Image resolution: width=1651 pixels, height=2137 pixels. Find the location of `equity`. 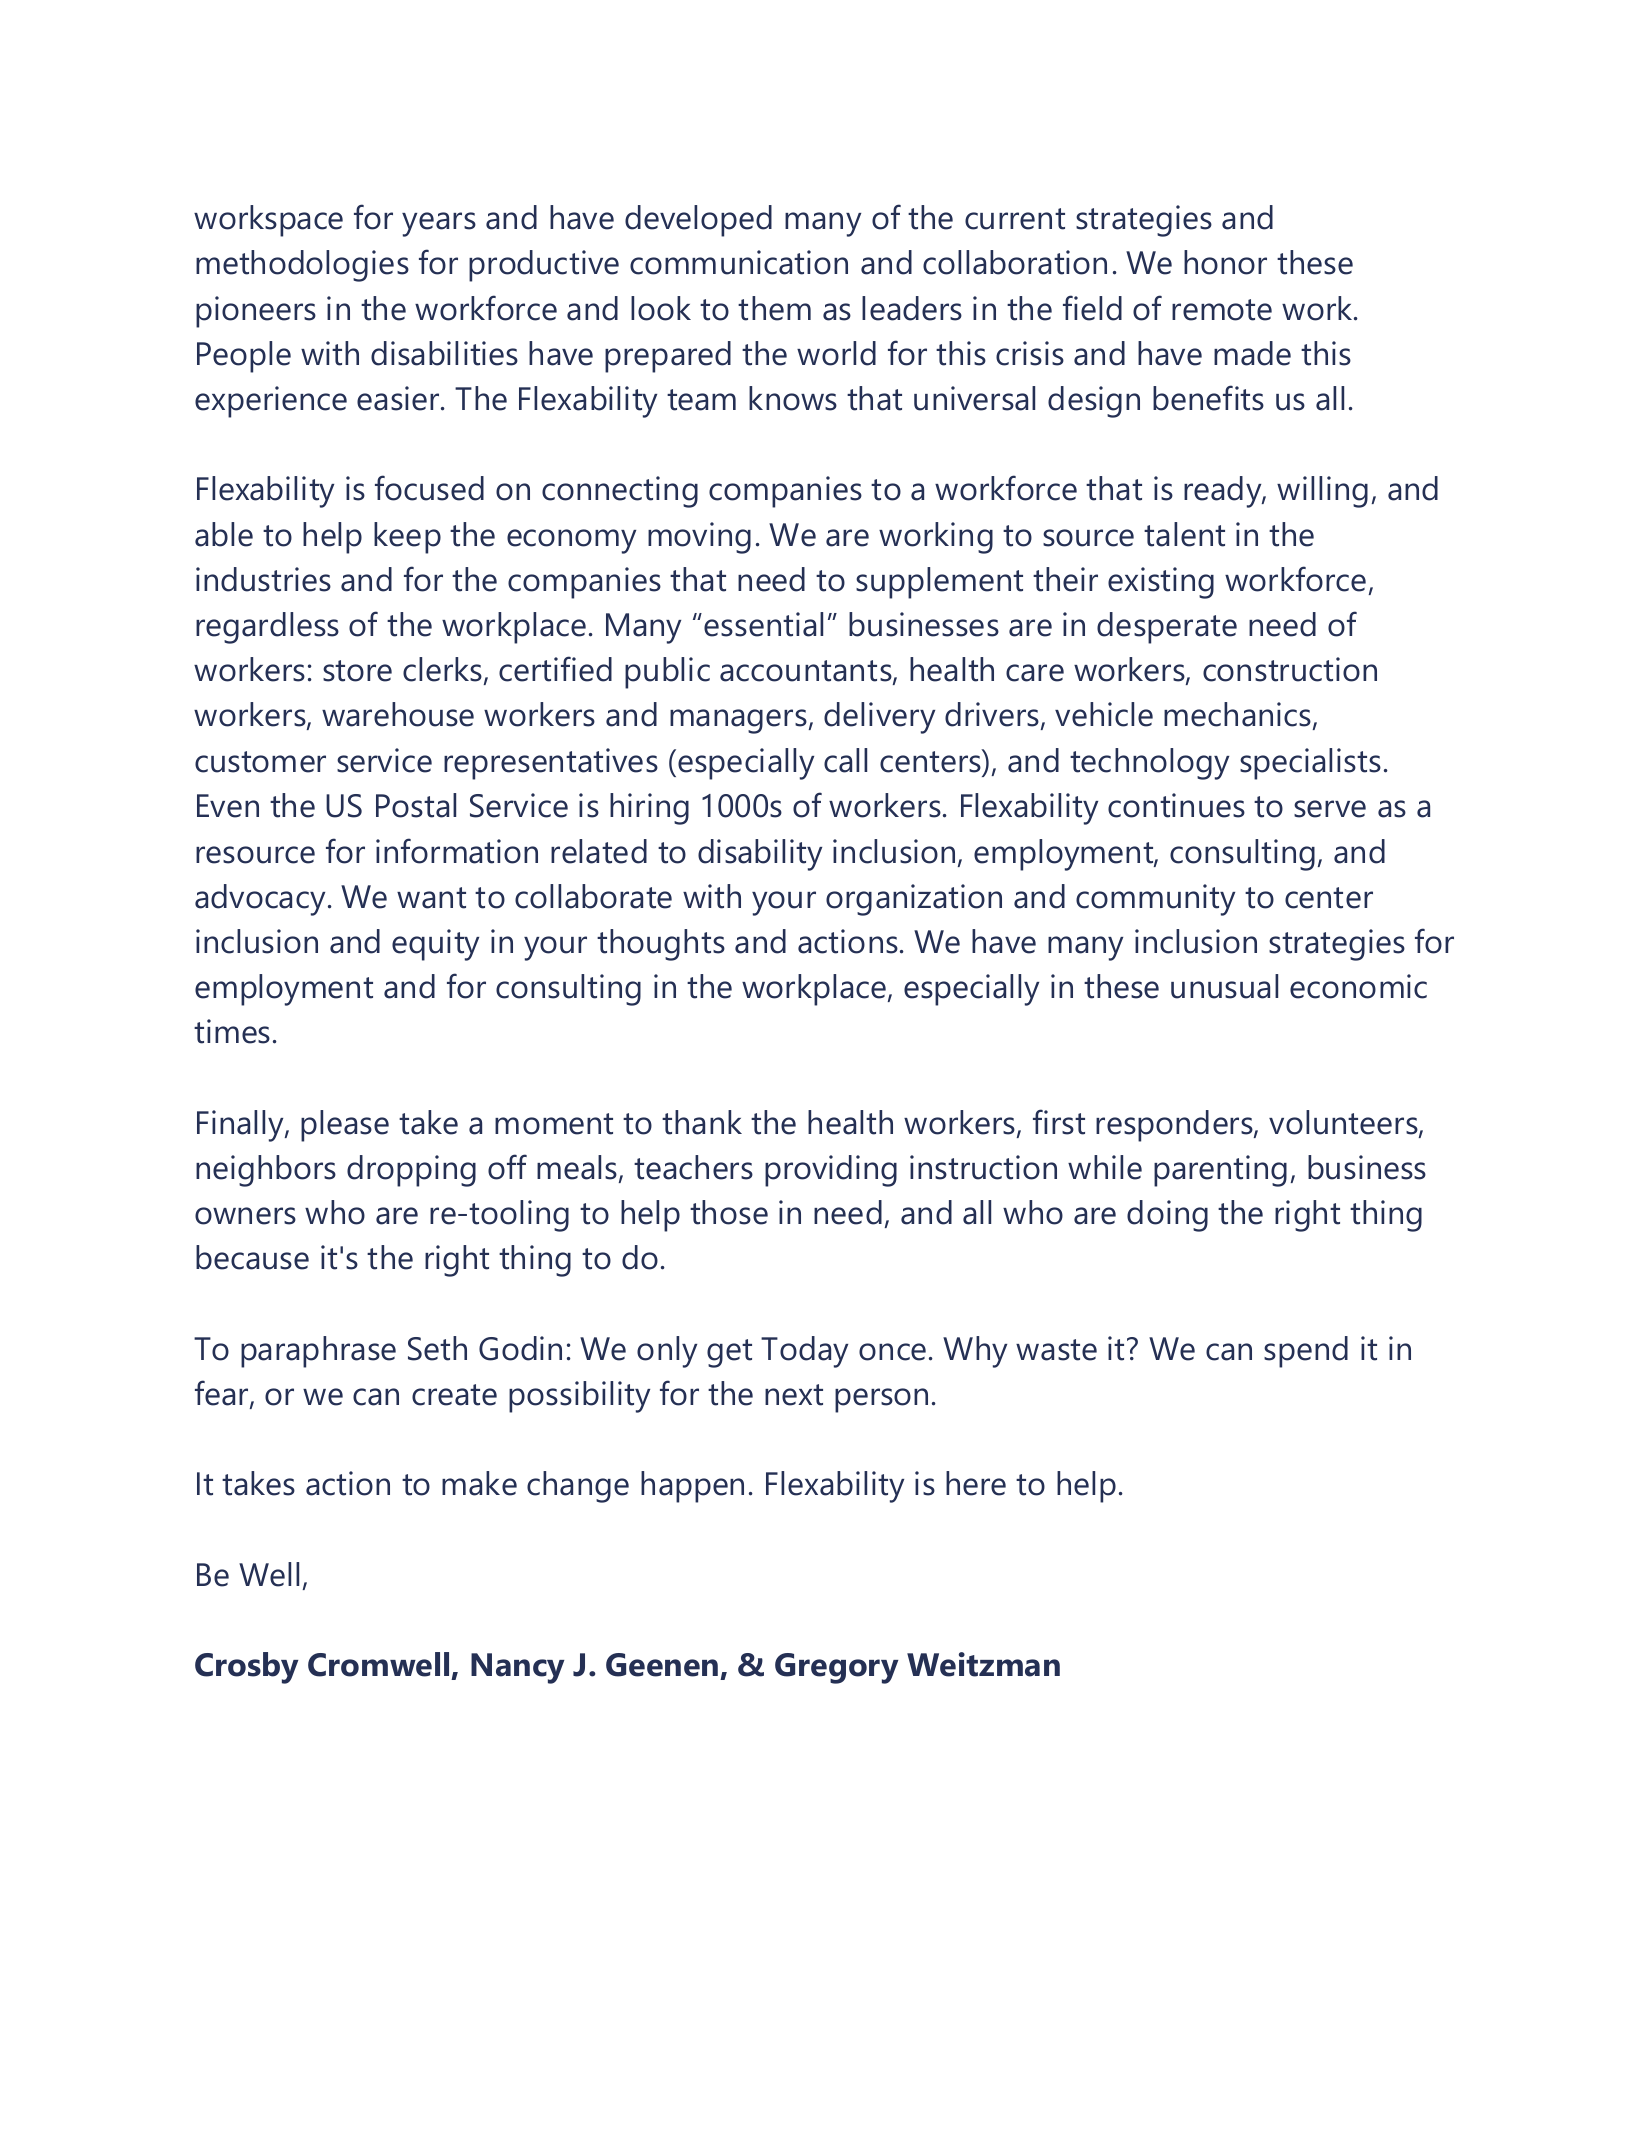

equity is located at coordinates (435, 945).
